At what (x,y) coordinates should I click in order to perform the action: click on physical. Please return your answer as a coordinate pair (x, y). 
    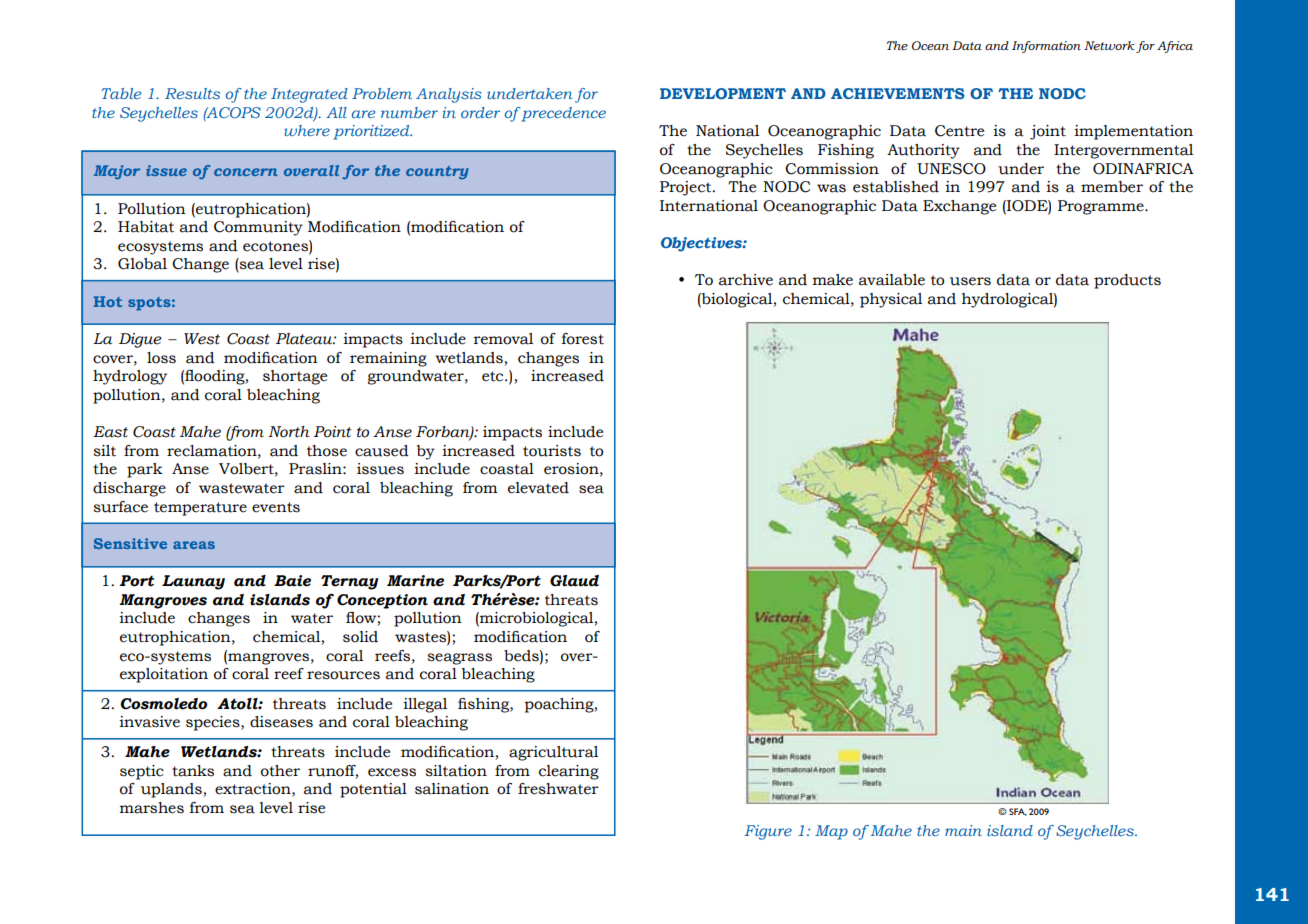
    Looking at the image, I should click on (891, 300).
